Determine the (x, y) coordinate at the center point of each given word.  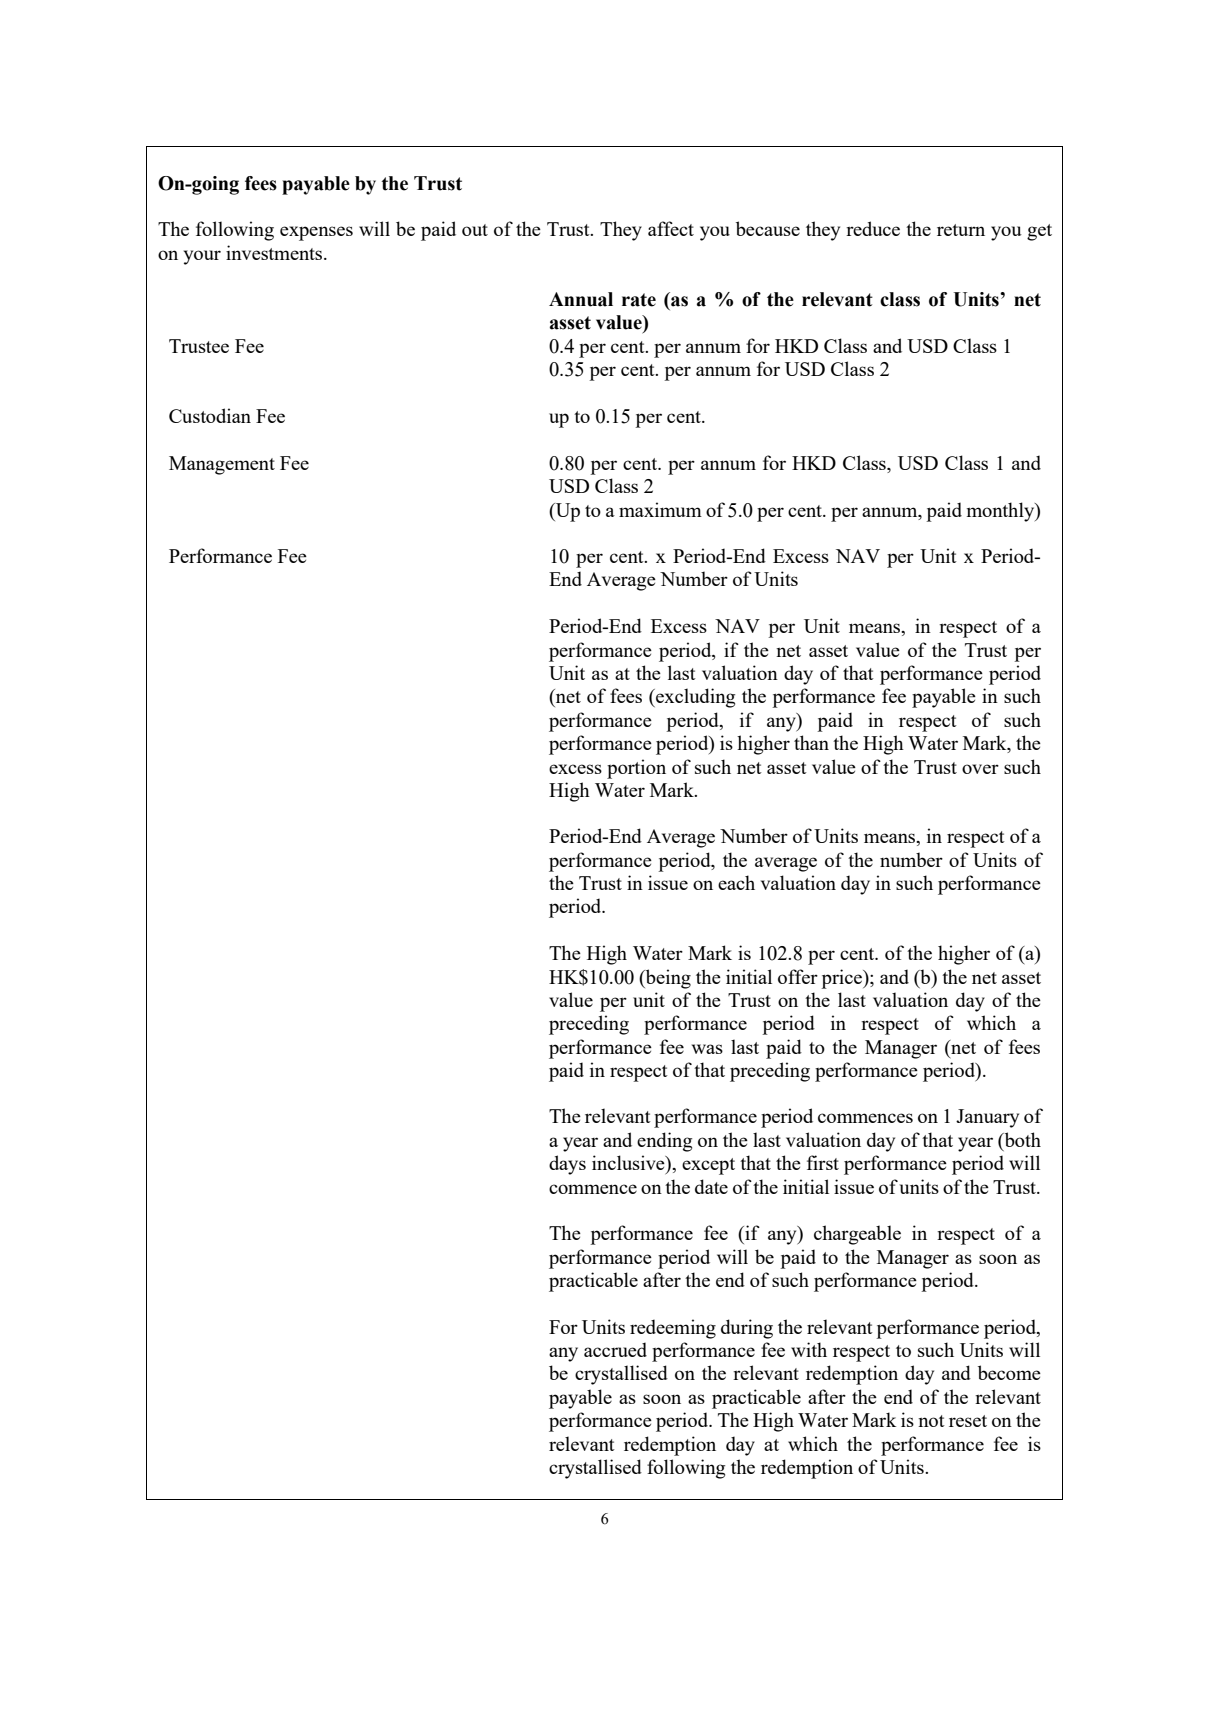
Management (222, 465)
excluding (694, 698)
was (707, 1049)
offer (798, 976)
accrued (615, 1349)
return (961, 230)
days (567, 1165)
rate (639, 300)
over (980, 769)
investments (275, 252)
